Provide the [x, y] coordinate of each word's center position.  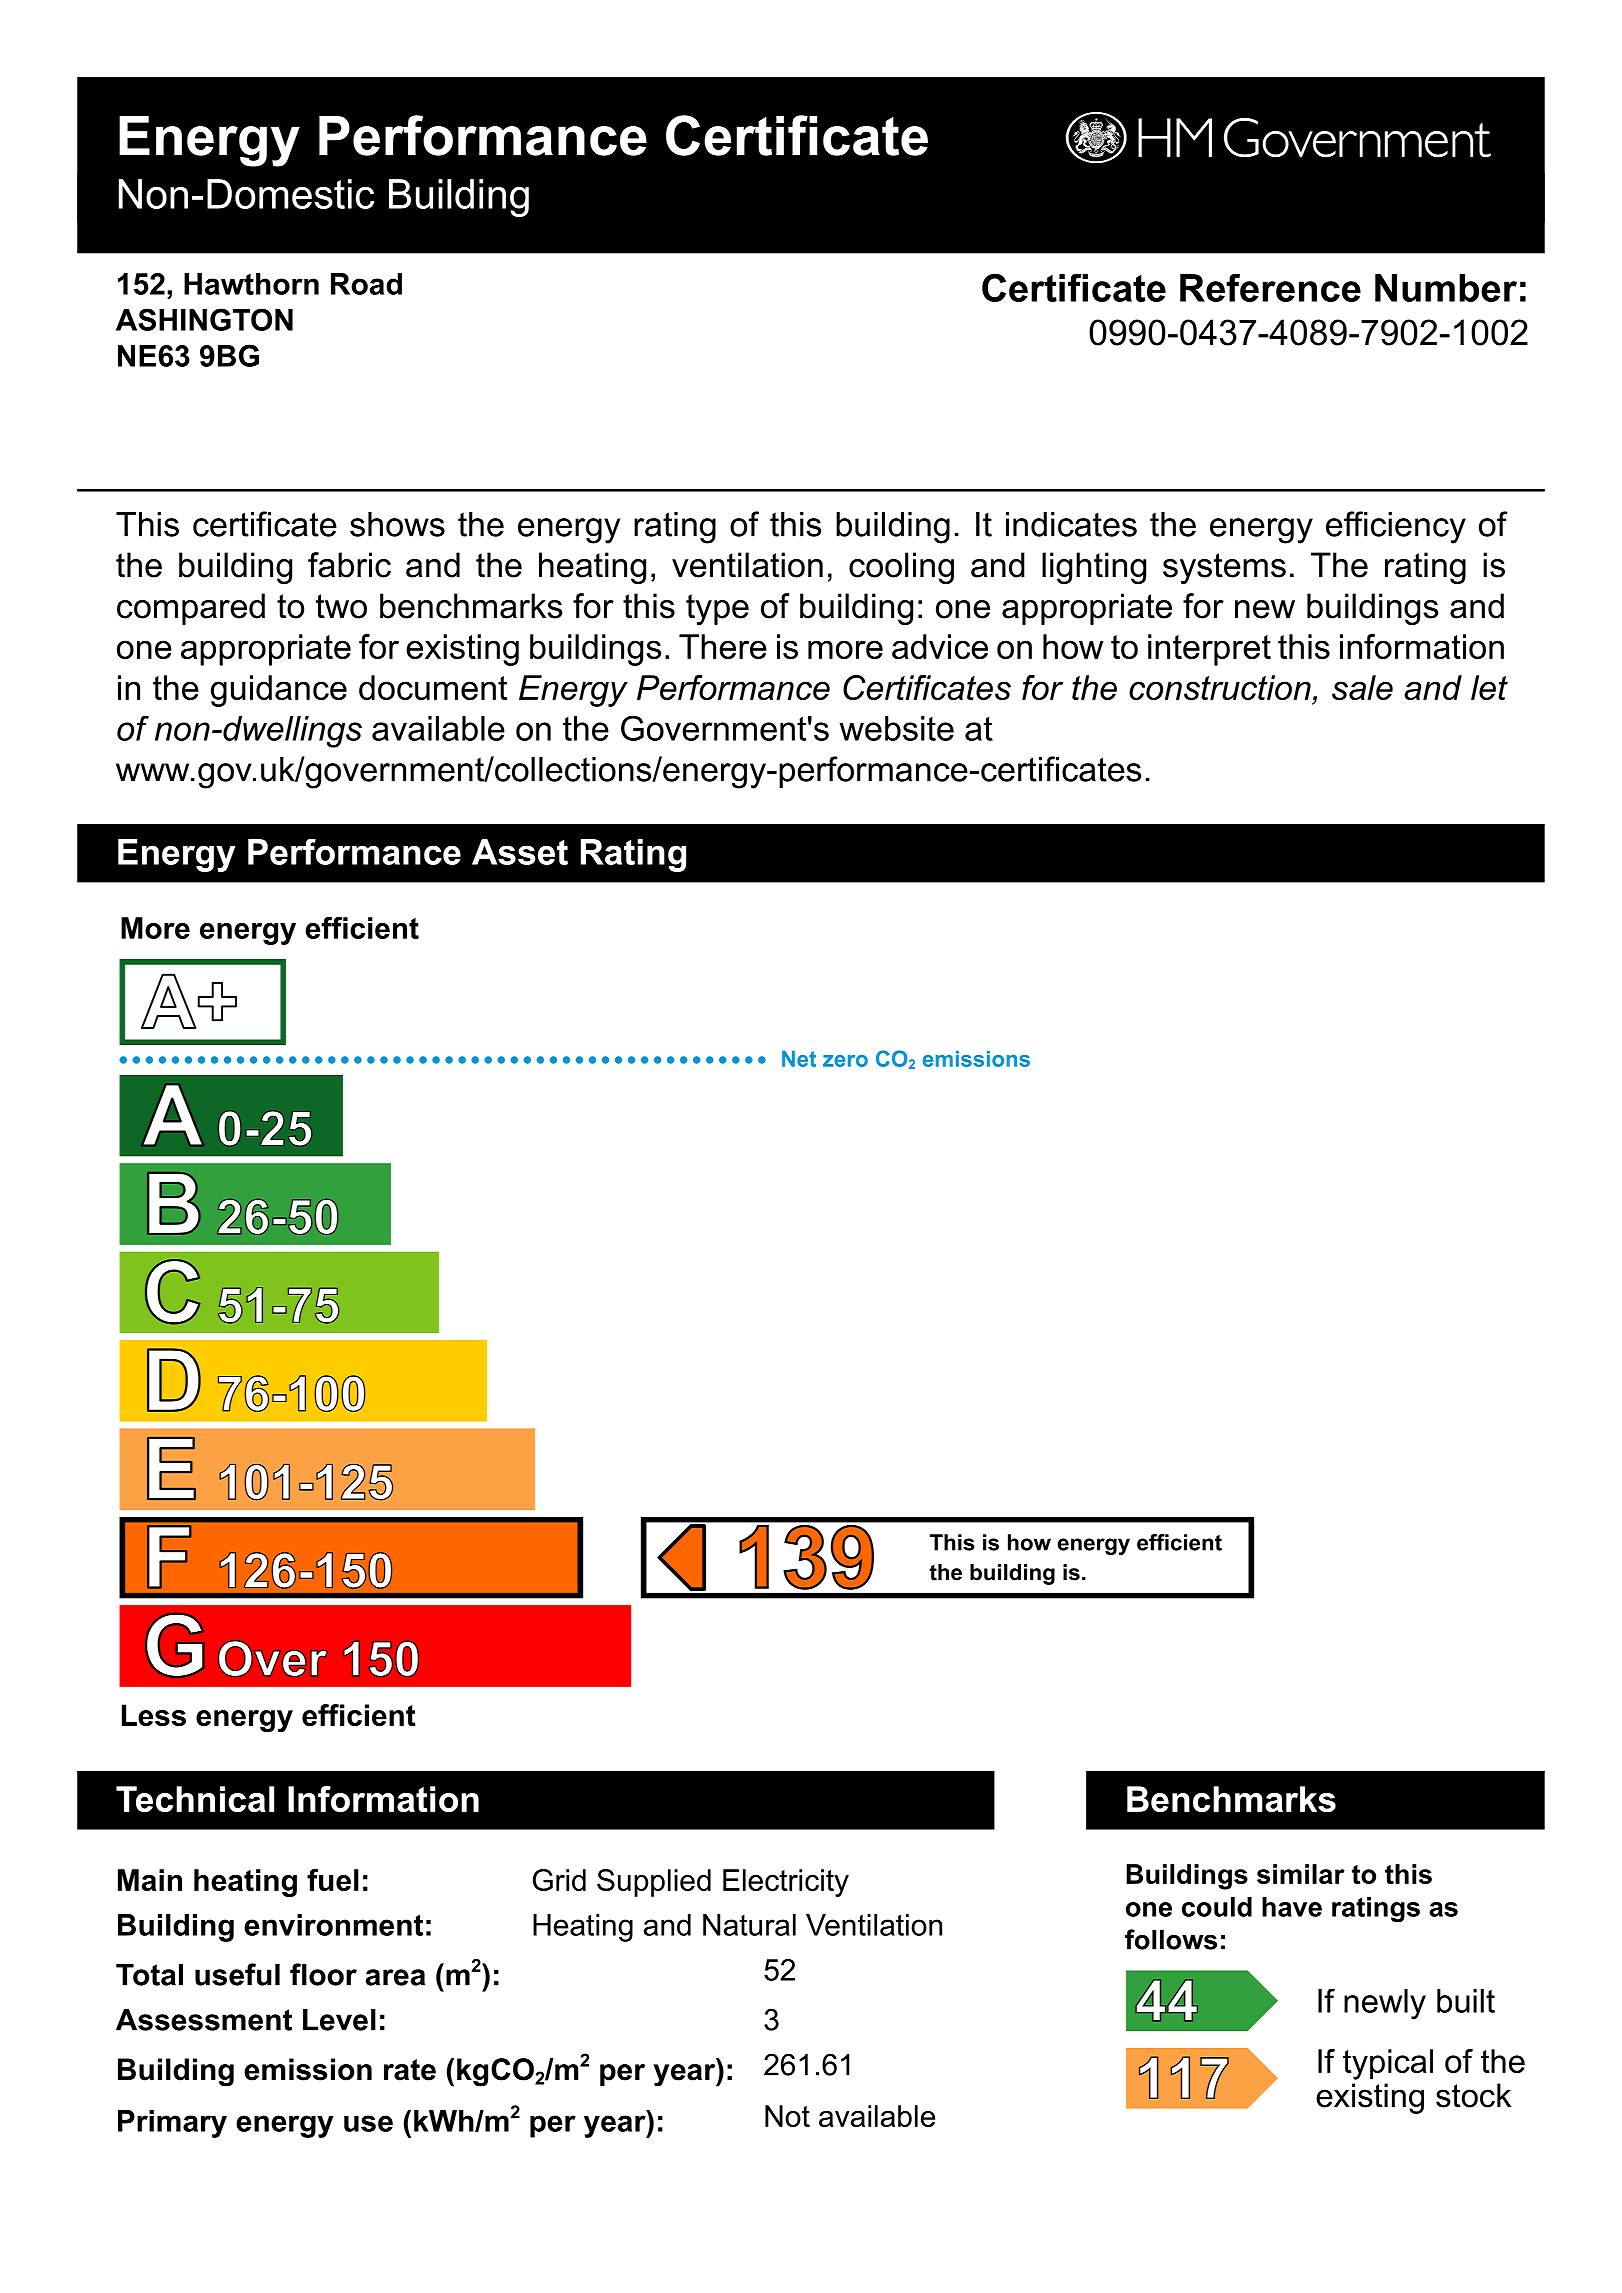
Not [787, 2116]
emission [308, 2069]
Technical [195, 1799]
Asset [520, 852]
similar [1301, 1874]
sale [1362, 687]
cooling [901, 568]
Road [366, 284]
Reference [1270, 288]
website [896, 728]
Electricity [786, 1883]
